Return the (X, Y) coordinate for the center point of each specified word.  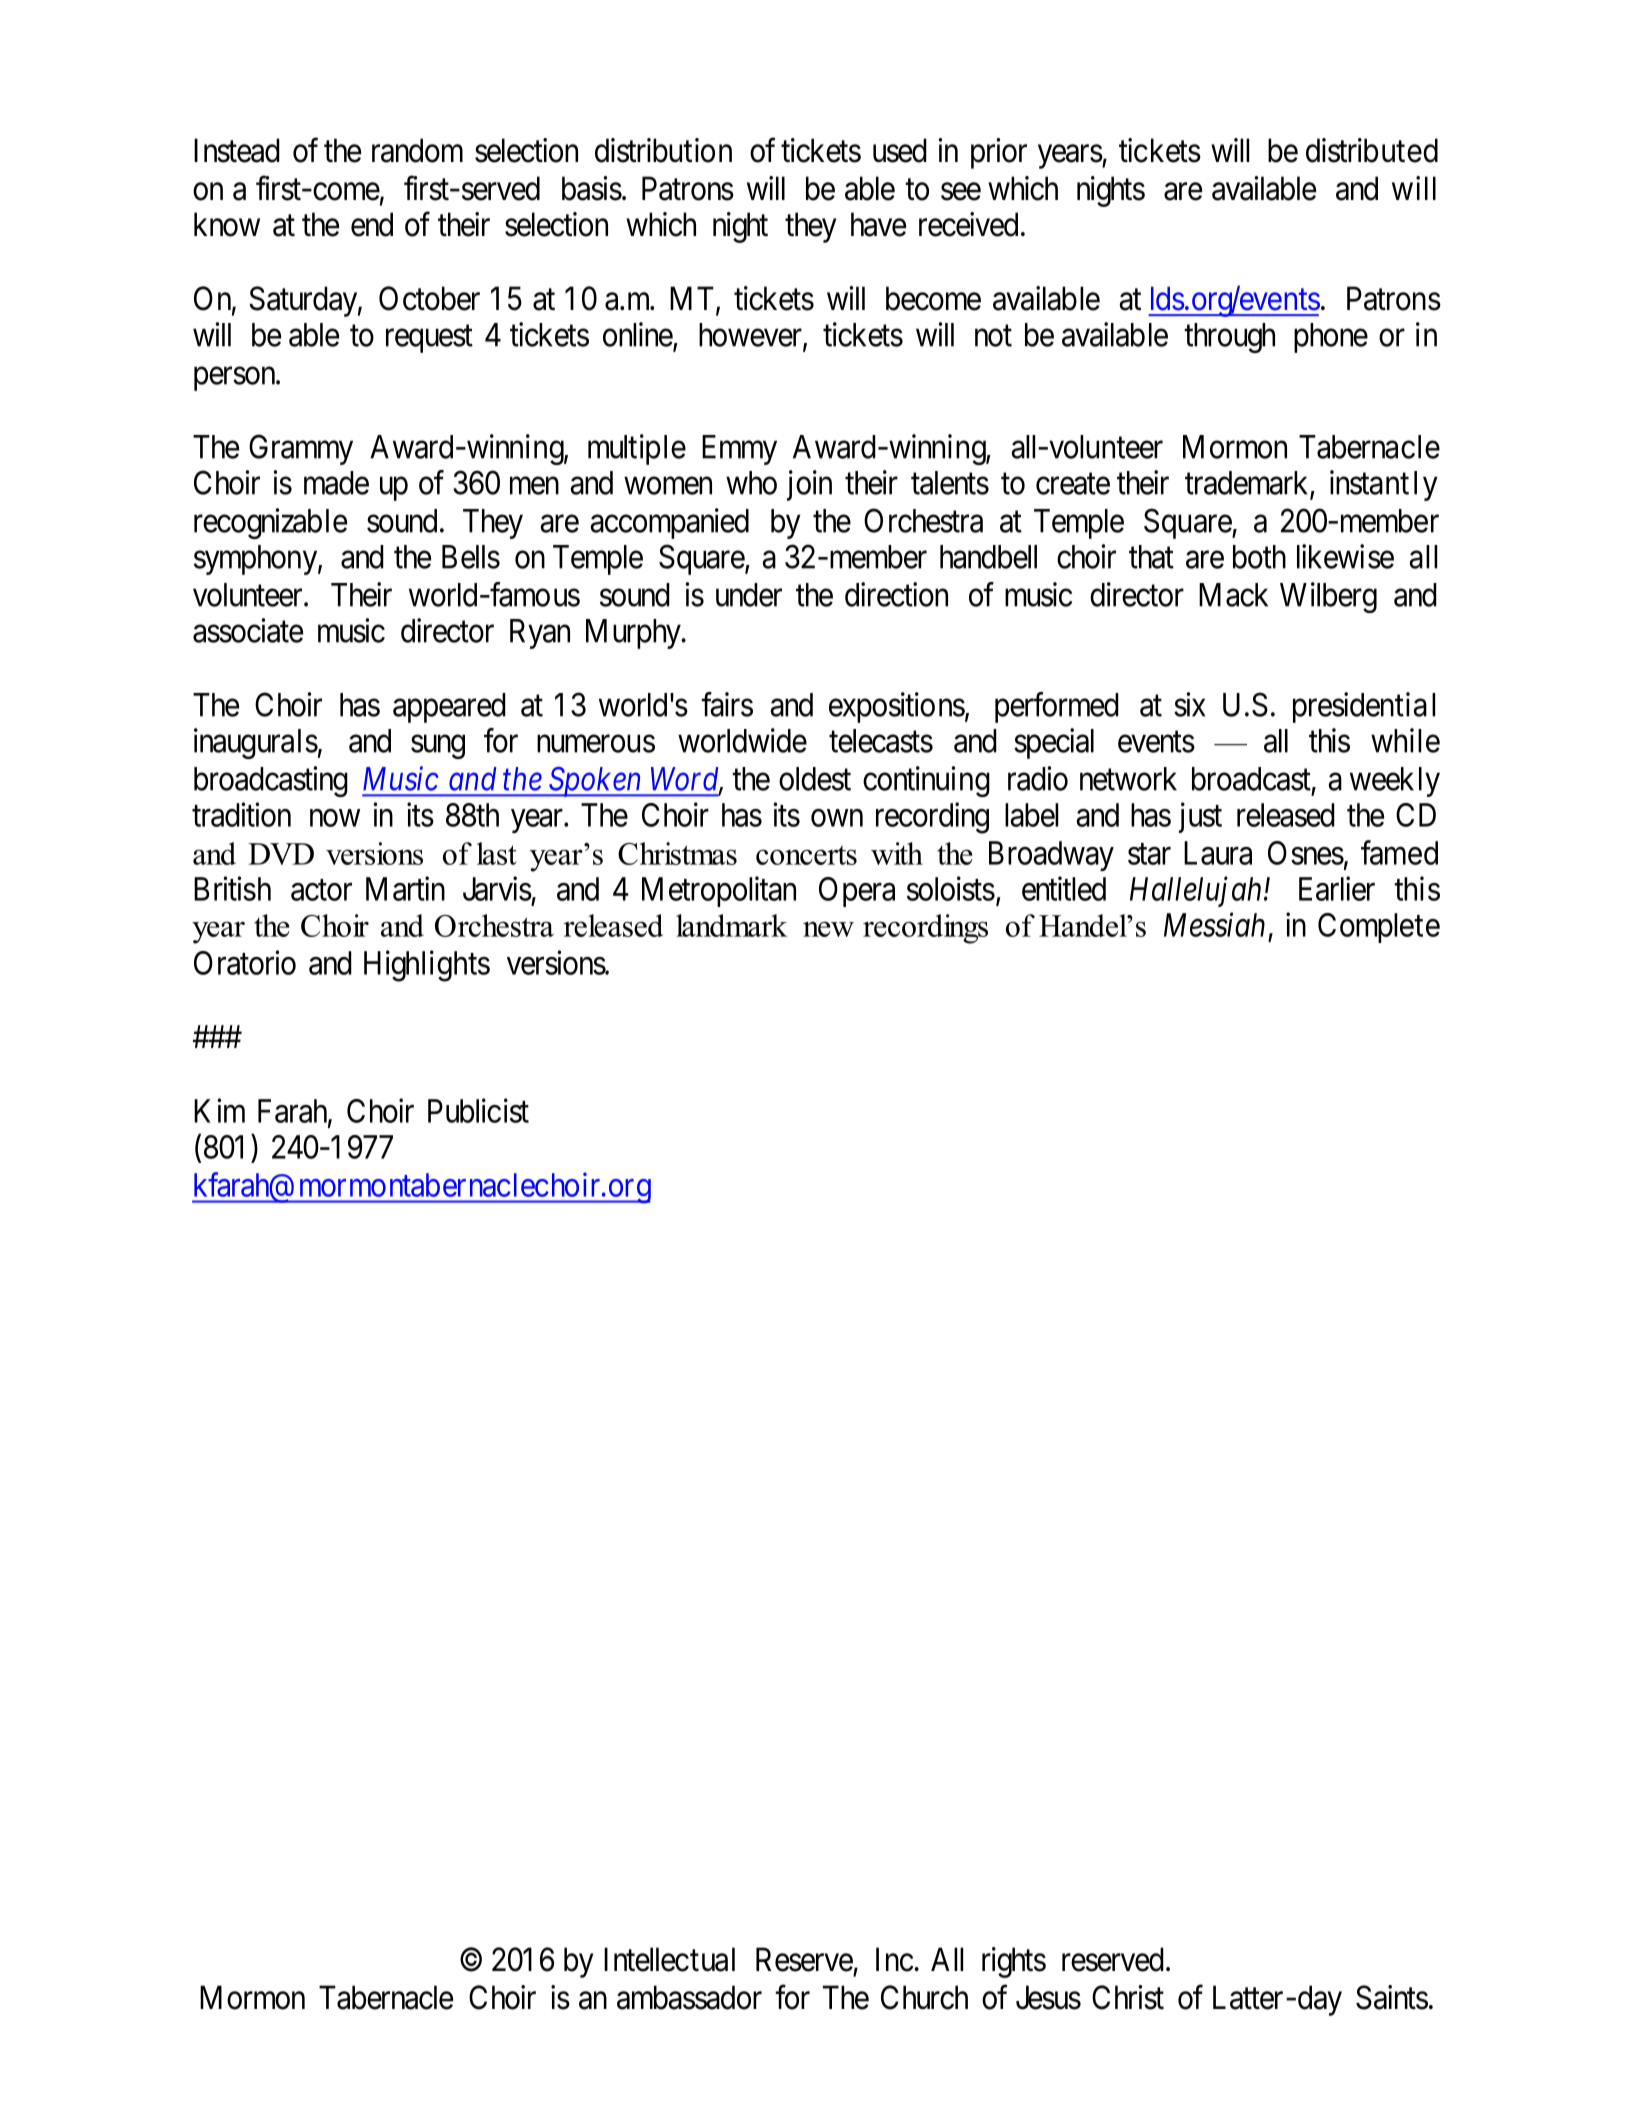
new (828, 929)
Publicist (478, 1110)
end (372, 224)
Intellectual (669, 1959)
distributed (1372, 150)
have (878, 224)
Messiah (1214, 924)
